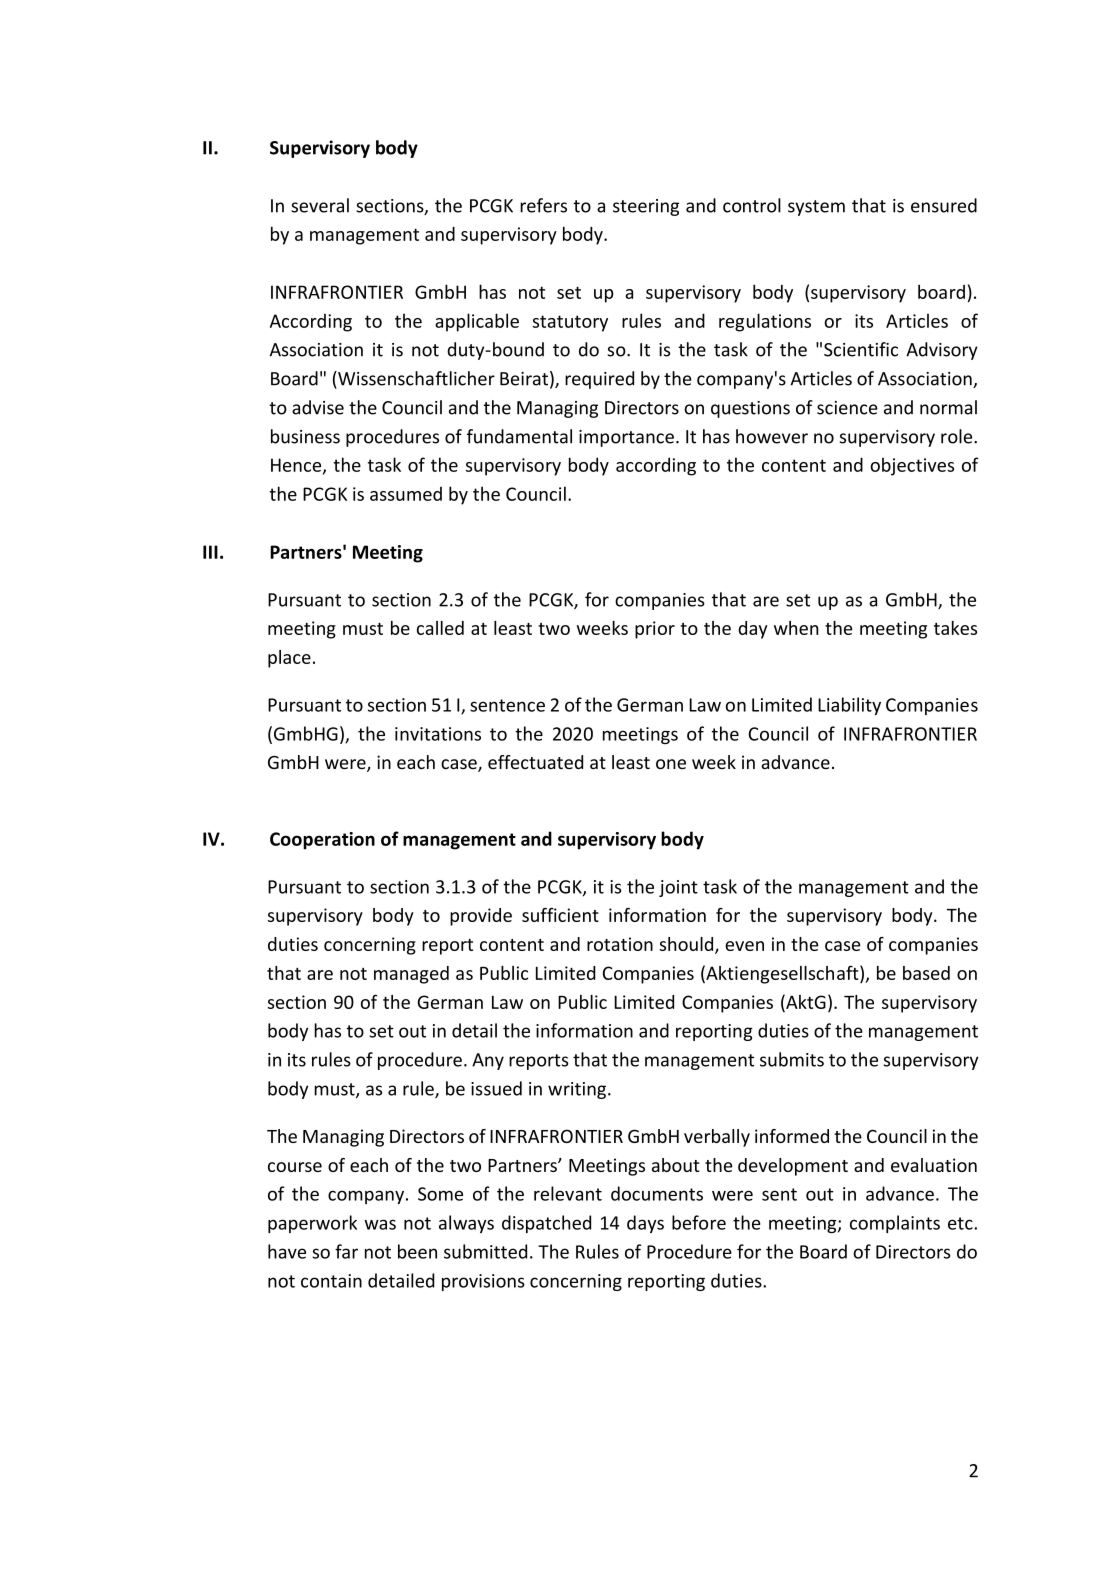  I want to click on submits, so click(792, 1059).
